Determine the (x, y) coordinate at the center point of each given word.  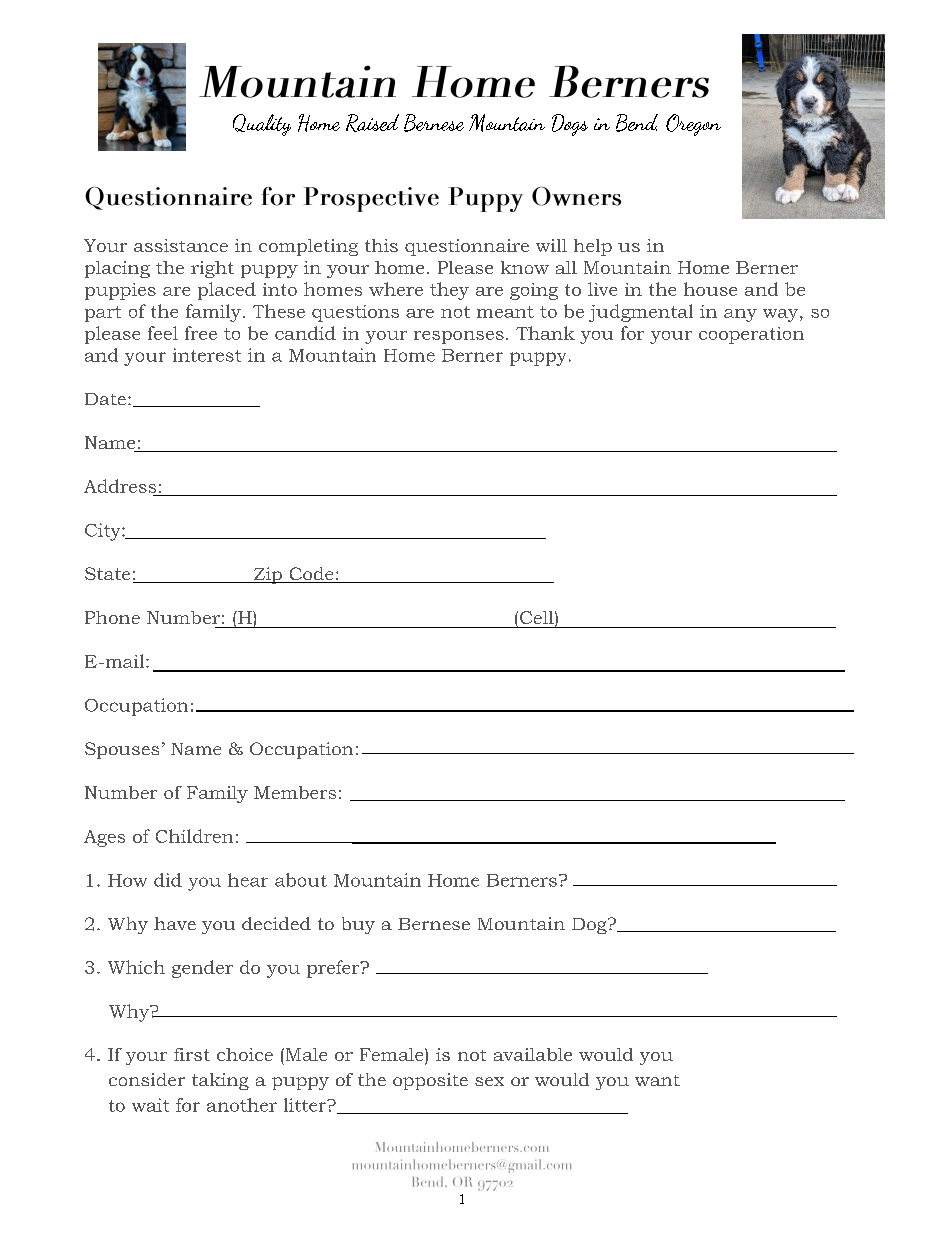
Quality (262, 125)
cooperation (751, 335)
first (192, 1054)
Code (311, 575)
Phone (112, 617)
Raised (372, 123)
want (657, 1080)
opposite (430, 1081)
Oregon (693, 125)
